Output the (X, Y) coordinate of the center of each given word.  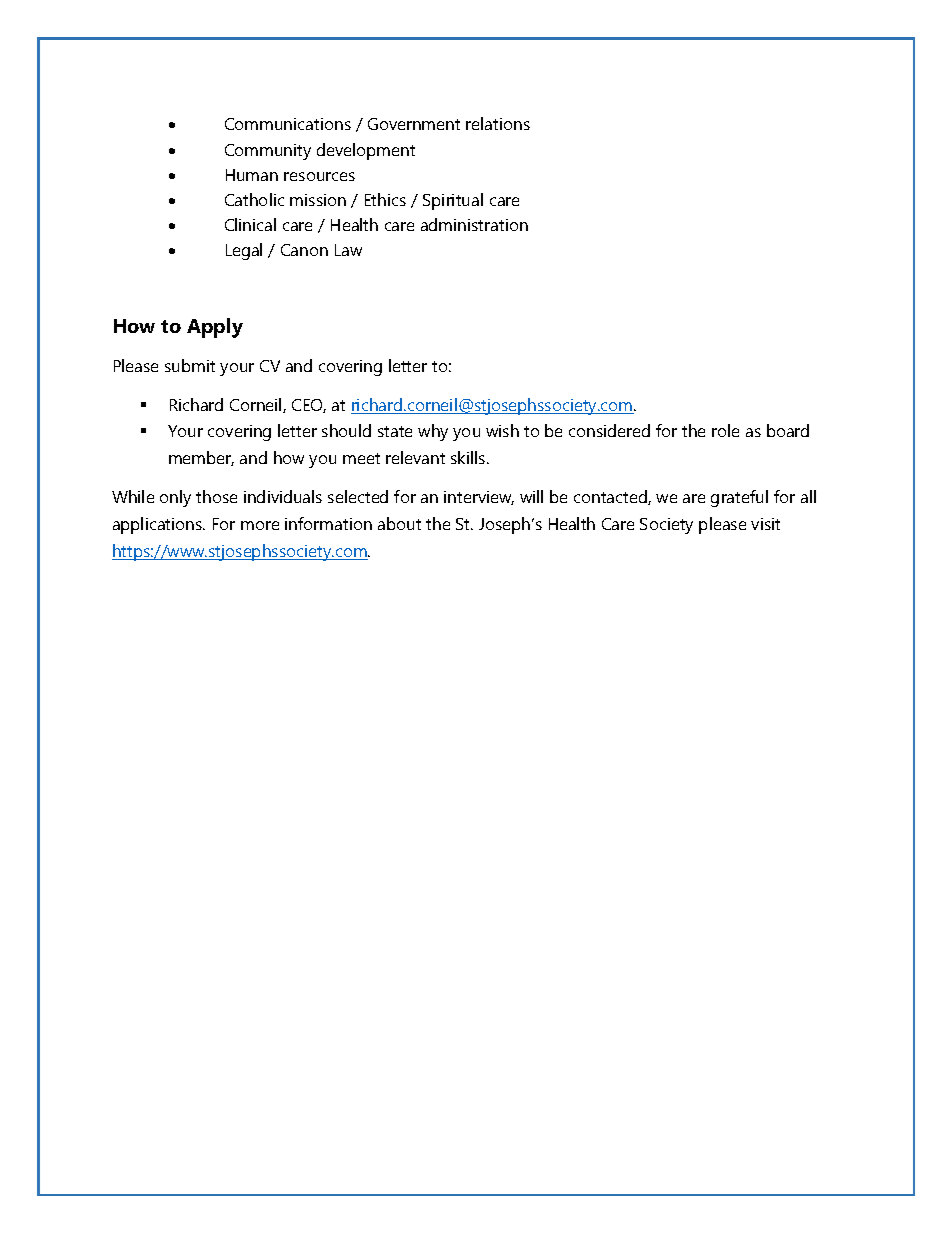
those (216, 496)
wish (502, 430)
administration (474, 224)
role (725, 430)
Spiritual (453, 201)
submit (190, 365)
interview (479, 498)
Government (414, 124)
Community (268, 152)
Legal (244, 251)
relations (498, 123)
